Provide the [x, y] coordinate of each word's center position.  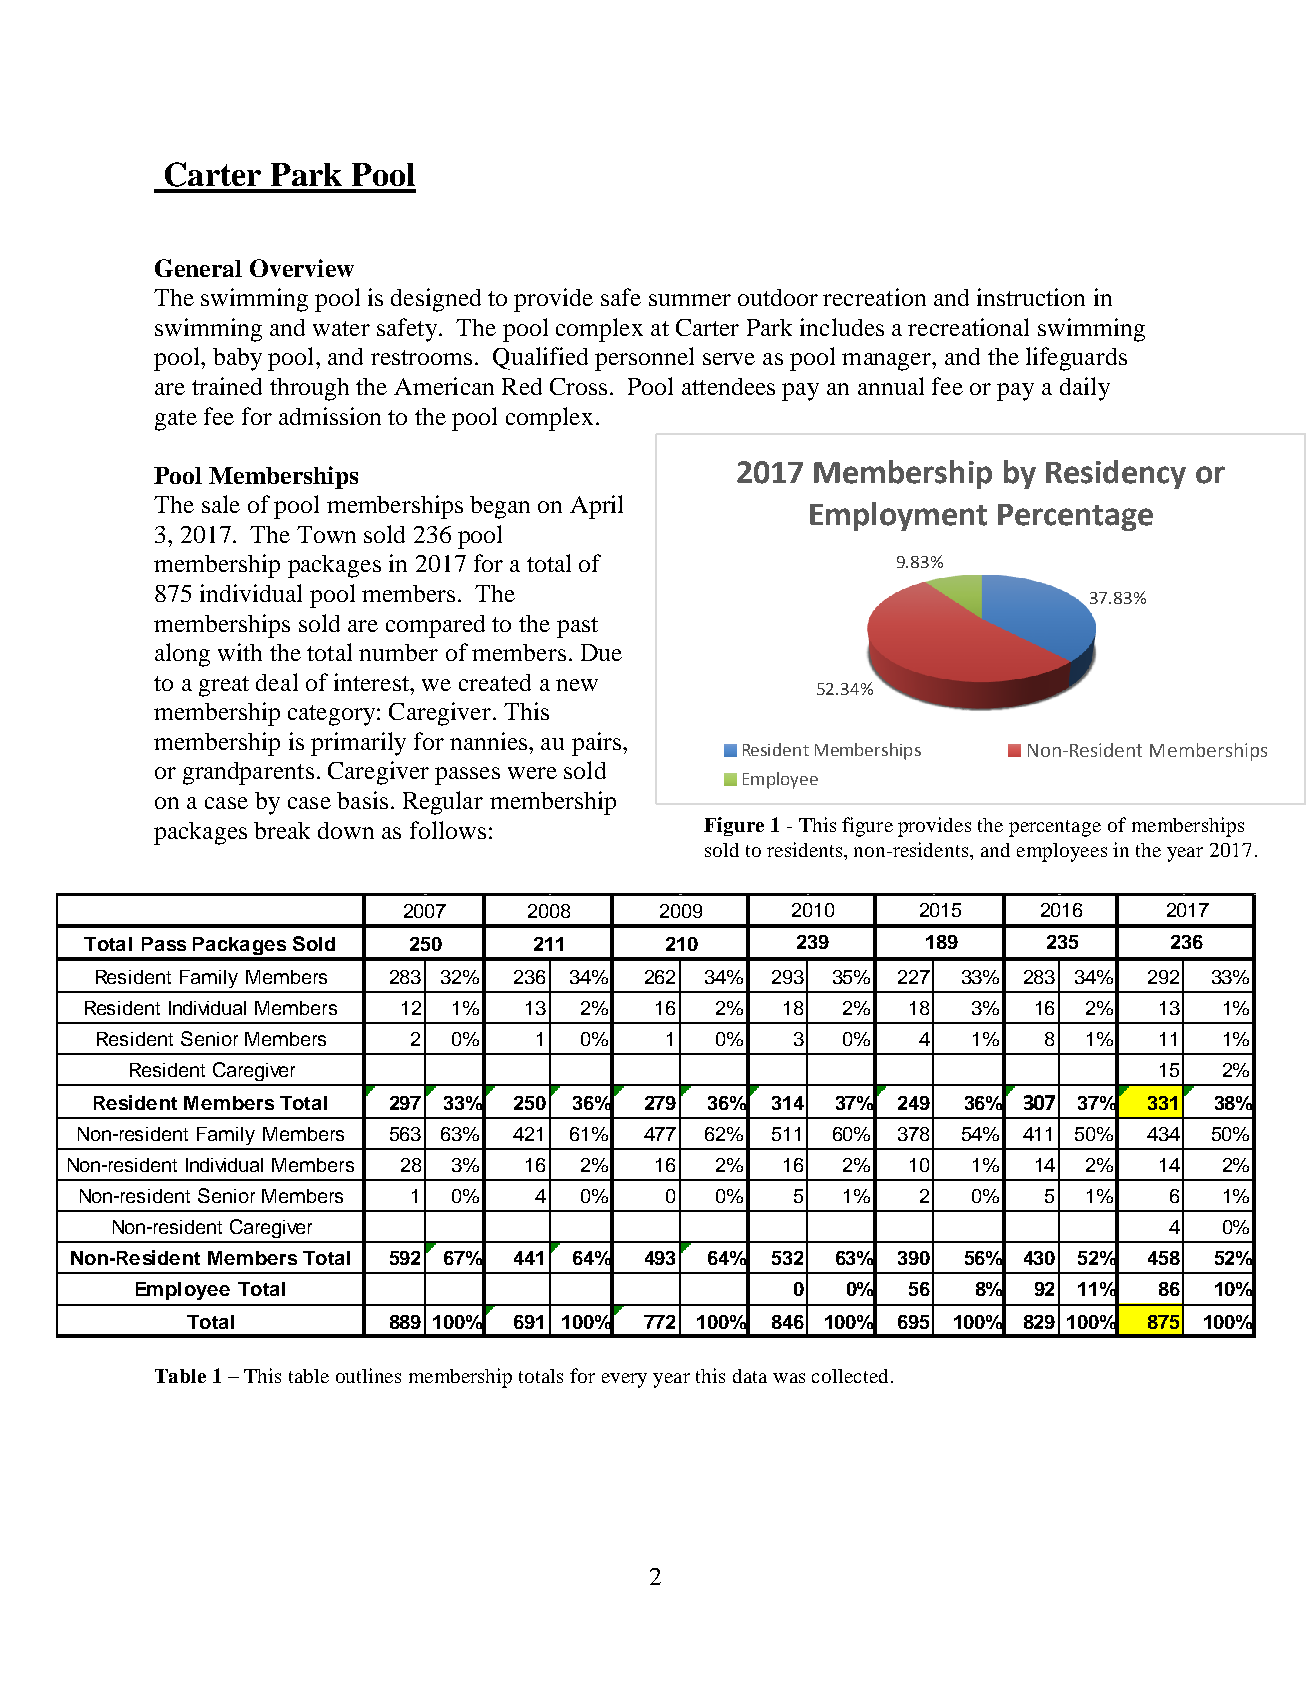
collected [850, 1376]
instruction [1031, 297]
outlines [368, 1375]
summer [690, 300]
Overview [302, 268]
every [624, 1380]
